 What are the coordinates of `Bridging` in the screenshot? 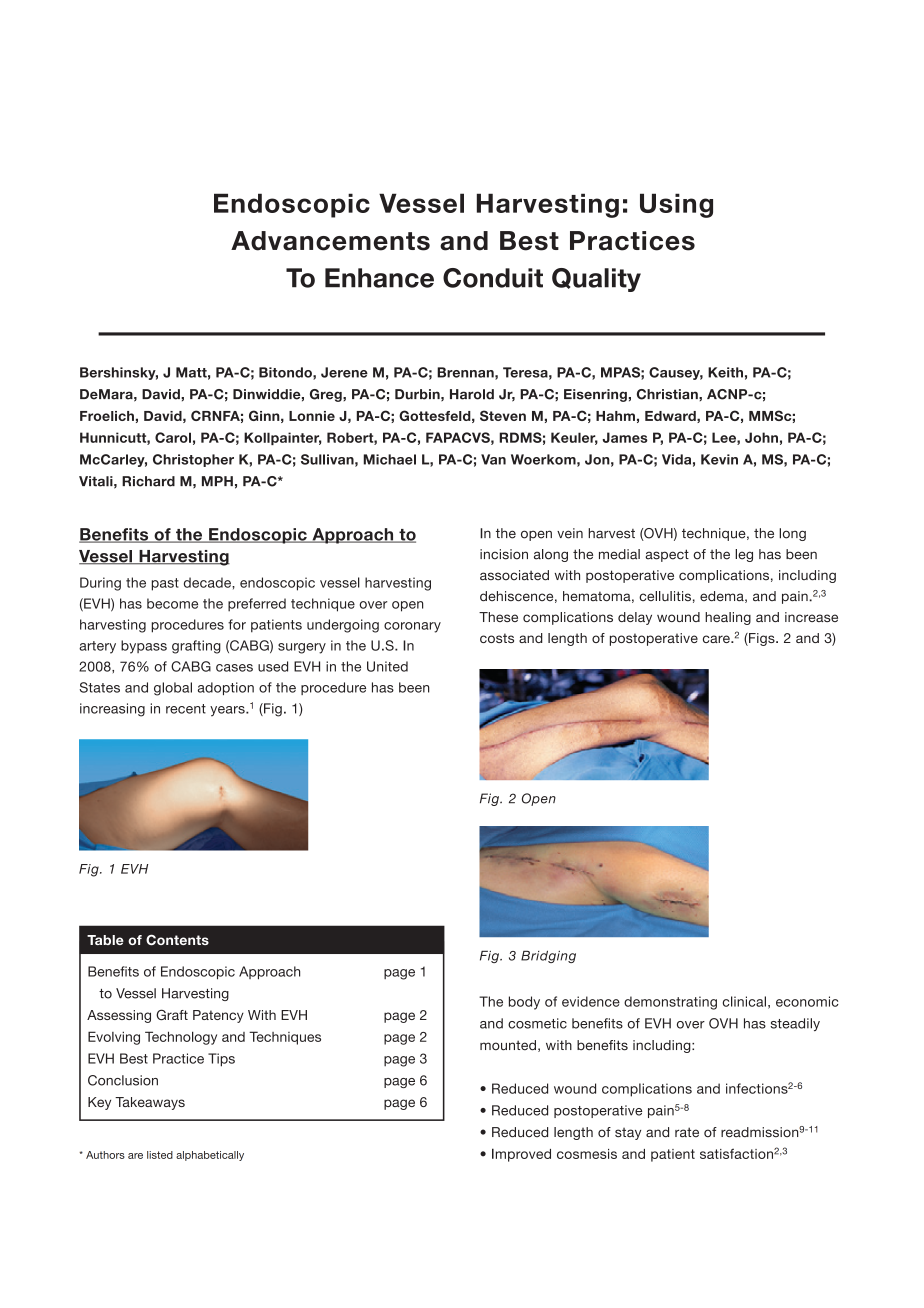 It's located at (548, 957).
